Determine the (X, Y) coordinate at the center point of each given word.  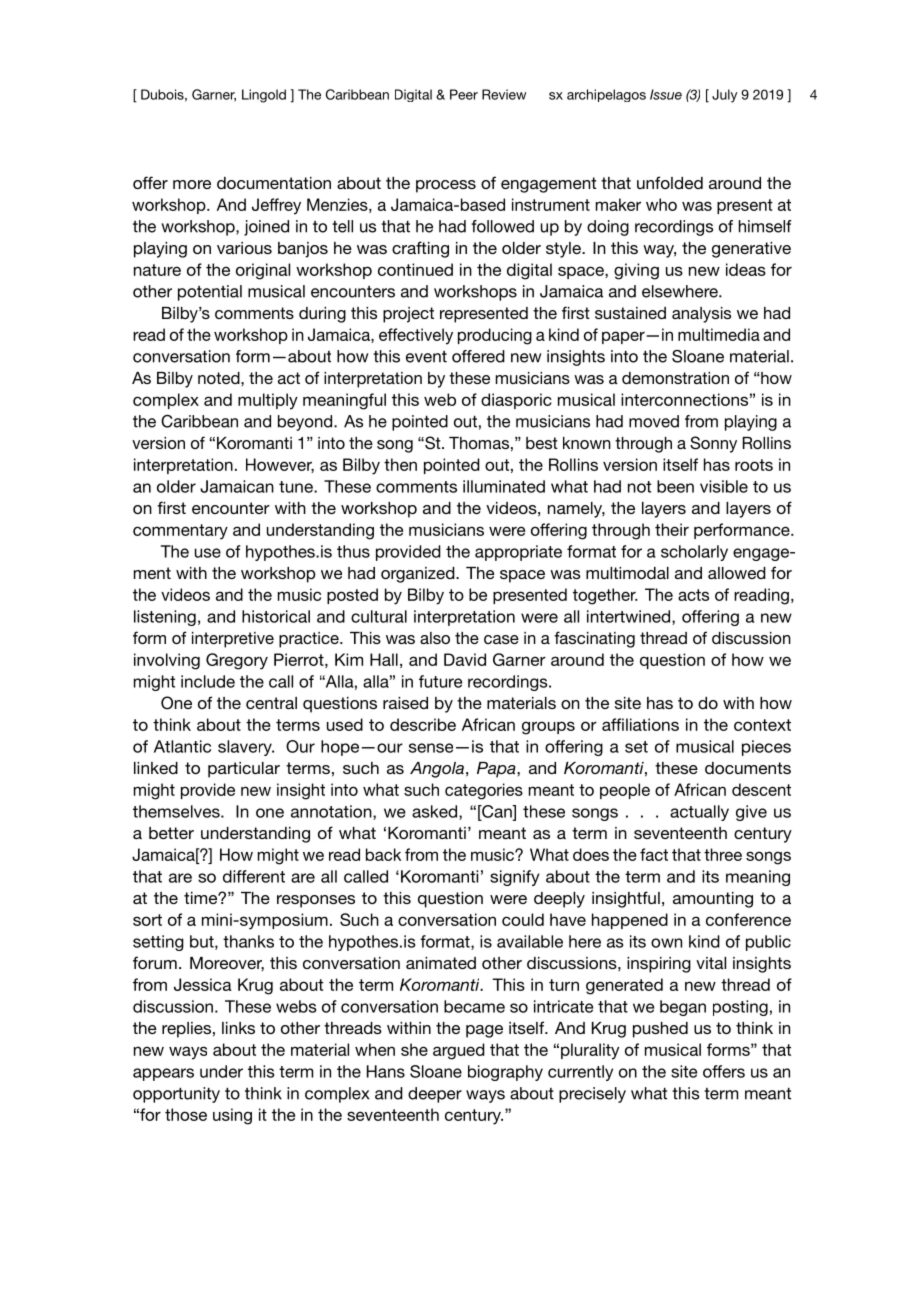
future (440, 681)
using (232, 1116)
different (254, 876)
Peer (464, 94)
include (208, 681)
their (672, 529)
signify (515, 878)
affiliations (640, 724)
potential (210, 293)
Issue (666, 94)
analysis (701, 315)
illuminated (504, 486)
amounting (713, 900)
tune (297, 487)
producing (495, 336)
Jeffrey (276, 206)
